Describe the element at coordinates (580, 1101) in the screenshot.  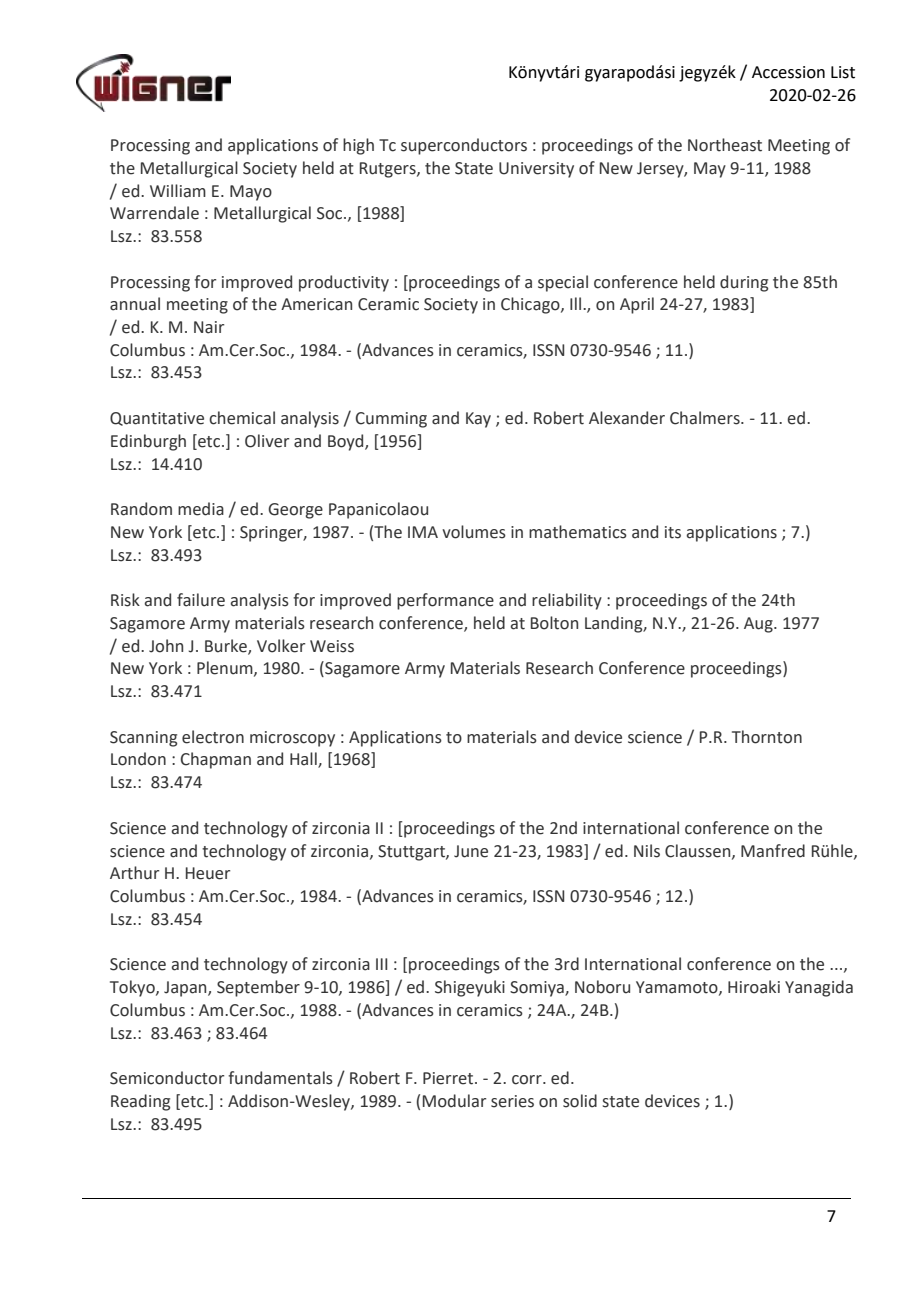
I see `solid` at that location.
